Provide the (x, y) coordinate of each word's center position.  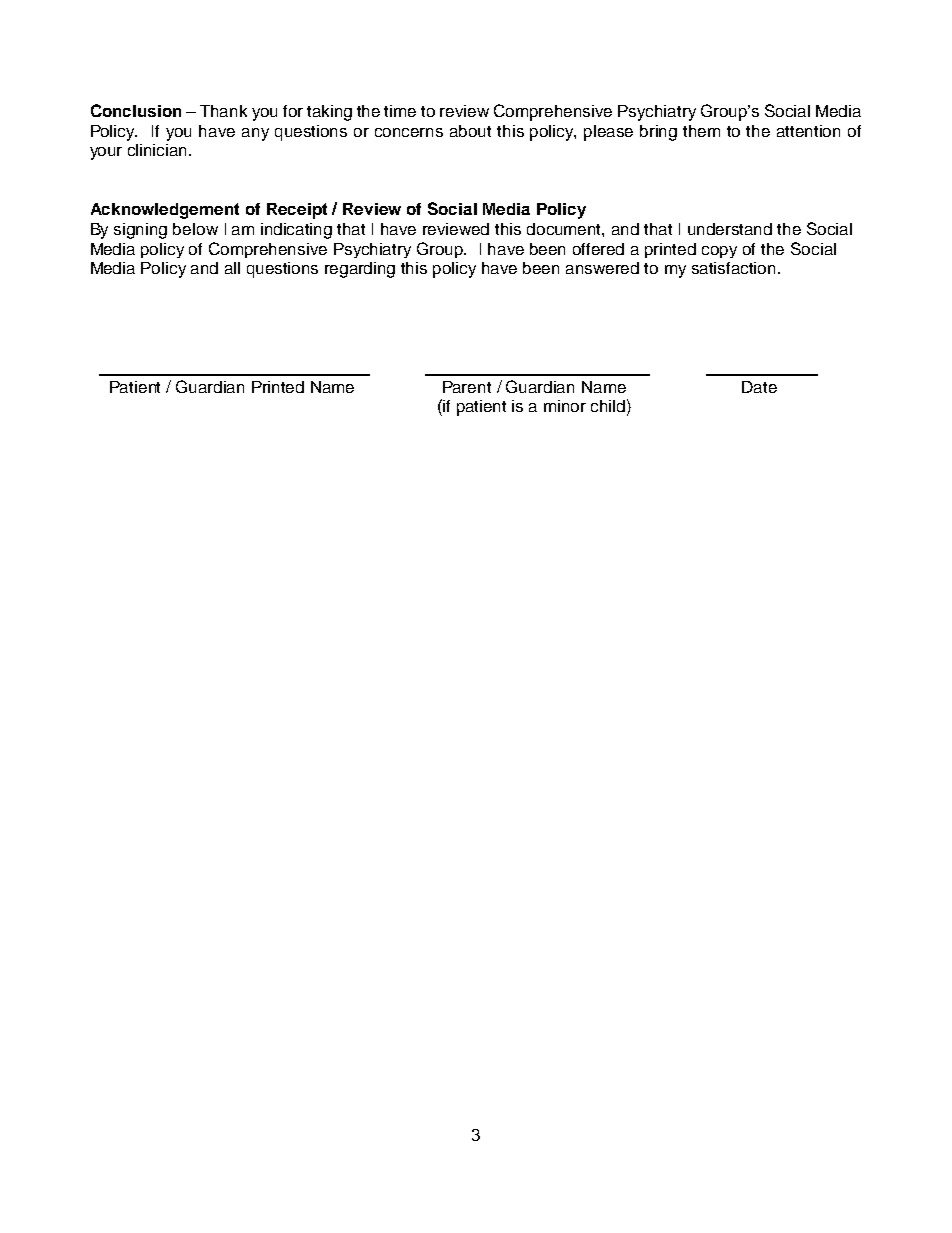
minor (565, 406)
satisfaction (735, 268)
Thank (223, 111)
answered (602, 268)
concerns (409, 132)
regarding (360, 270)
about (470, 131)
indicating (296, 231)
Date (759, 387)
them (701, 131)
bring (658, 133)
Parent (467, 387)
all (232, 268)
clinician (159, 150)
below (195, 229)
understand (730, 229)
